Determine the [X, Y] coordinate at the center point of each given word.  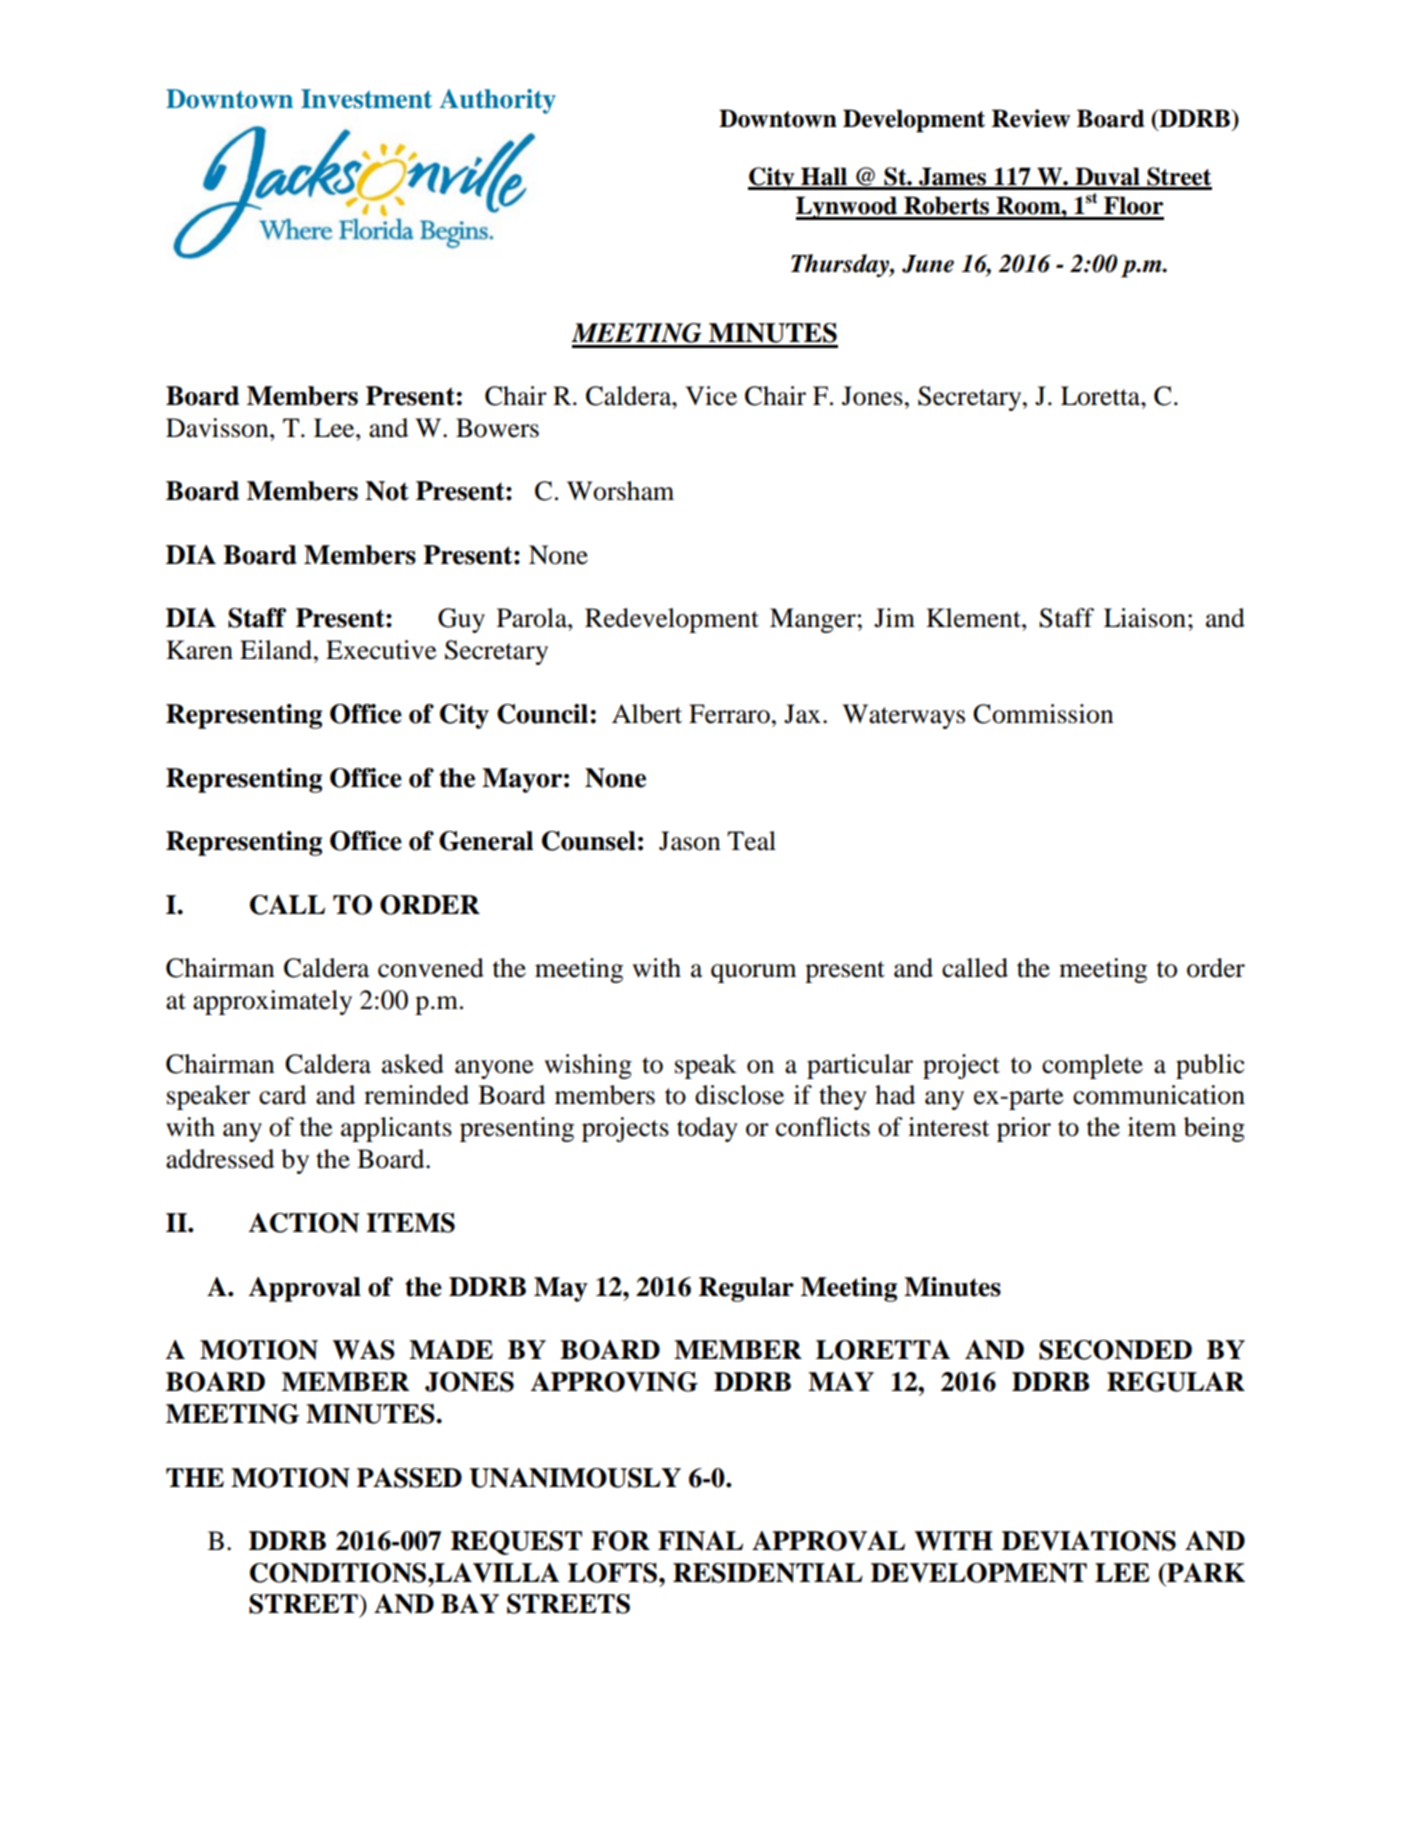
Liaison [1145, 618]
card [282, 1095]
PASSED [409, 1478]
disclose [739, 1095]
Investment [366, 99]
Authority [497, 101]
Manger [813, 620]
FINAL [700, 1541]
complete [1092, 1066]
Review [1031, 118]
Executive [381, 650]
